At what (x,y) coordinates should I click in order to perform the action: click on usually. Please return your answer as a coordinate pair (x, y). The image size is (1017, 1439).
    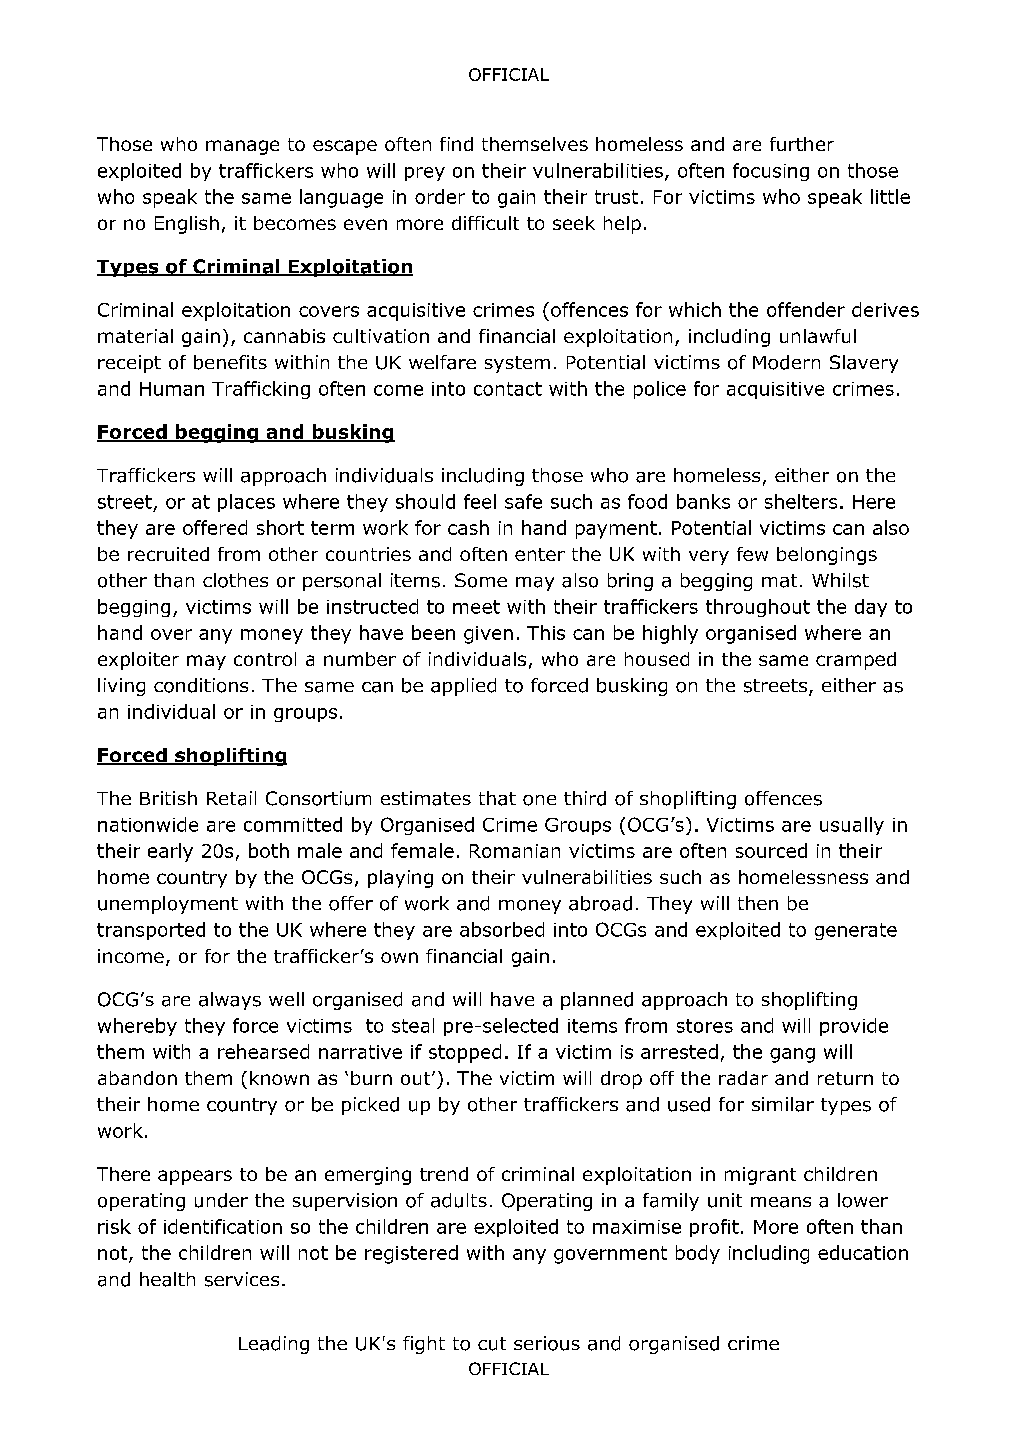
    Looking at the image, I should click on (852, 826).
